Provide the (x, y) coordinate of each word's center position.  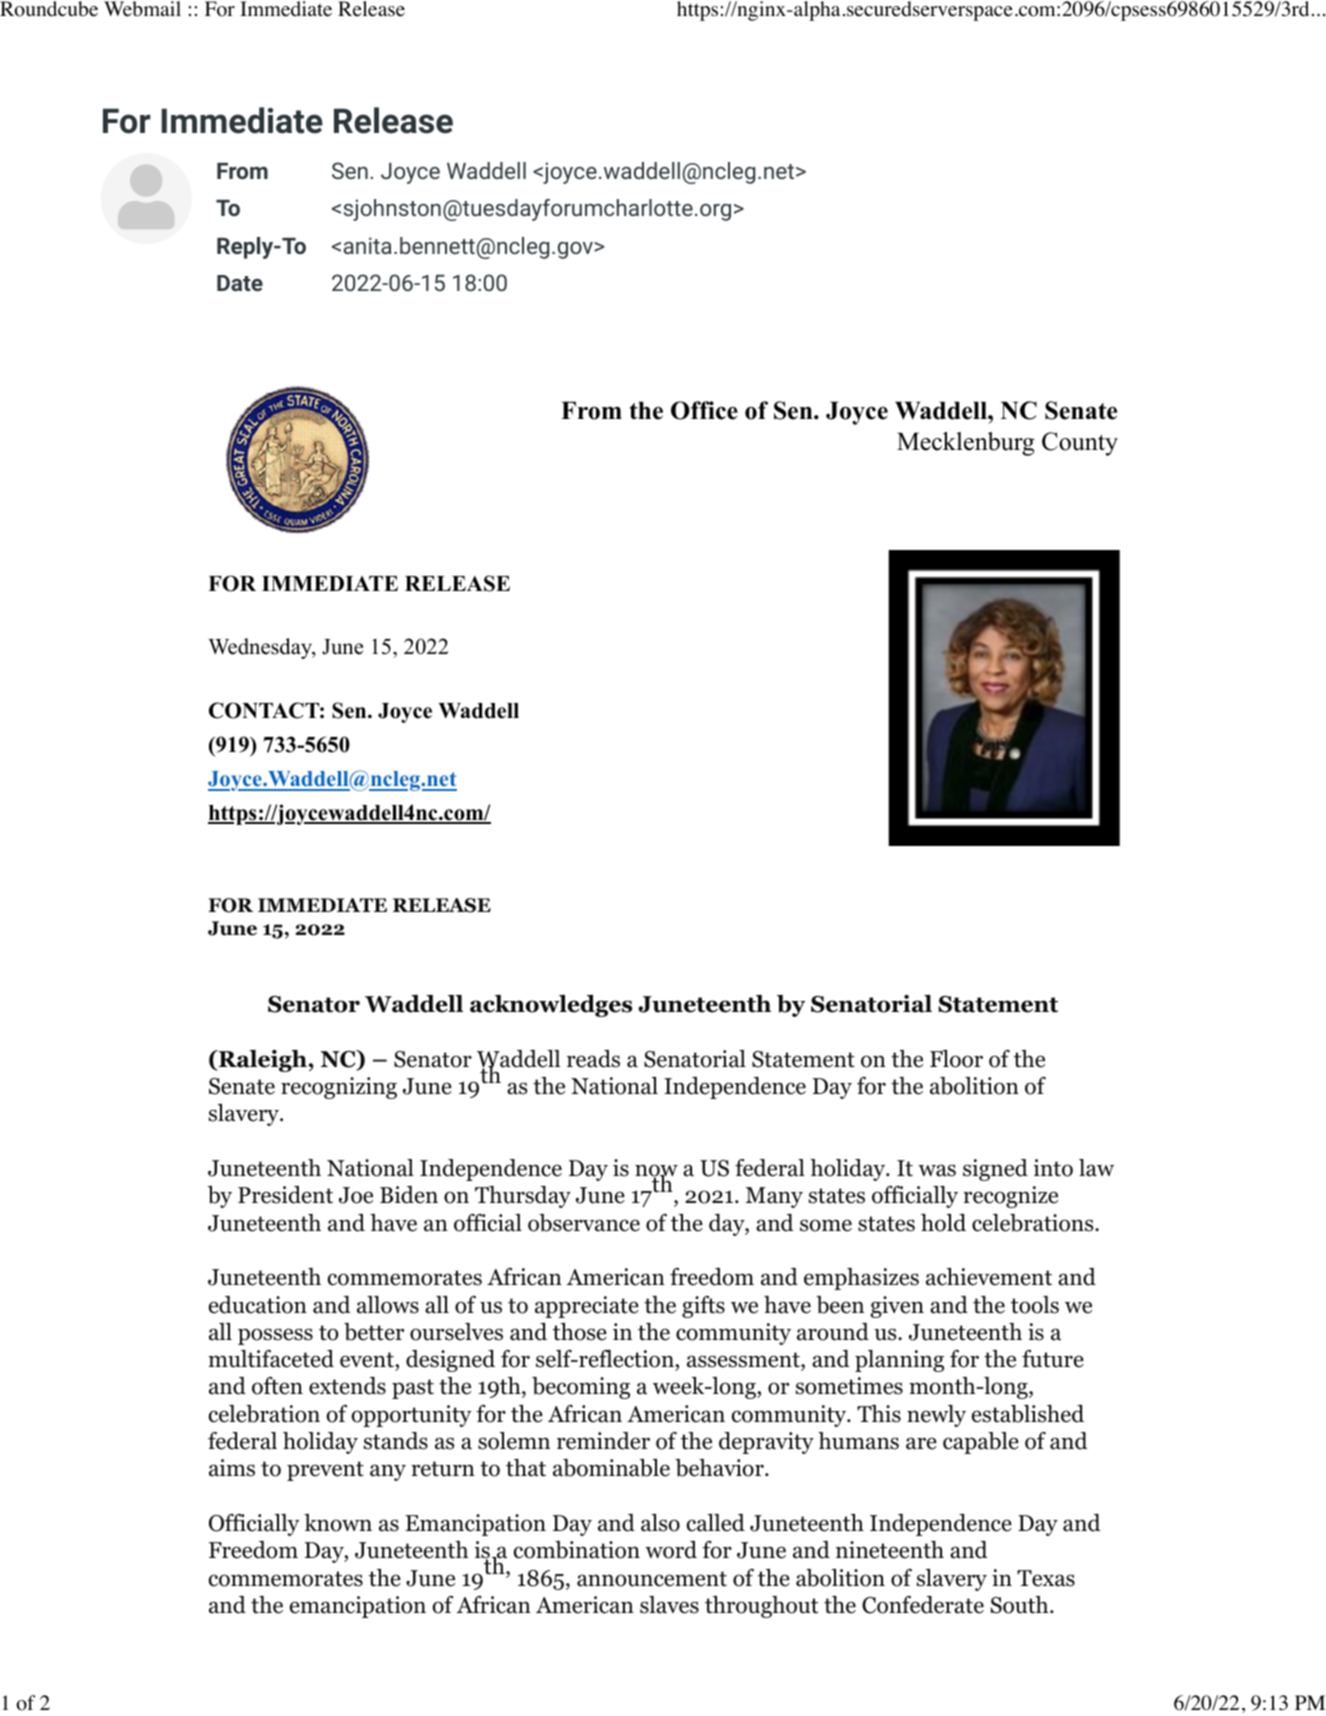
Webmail (142, 9)
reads (593, 1059)
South (1021, 1605)
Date (240, 283)
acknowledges (551, 1006)
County (1080, 444)
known (338, 1523)
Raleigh (261, 1061)
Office (704, 410)
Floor (956, 1059)
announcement (652, 1579)
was (937, 1170)
